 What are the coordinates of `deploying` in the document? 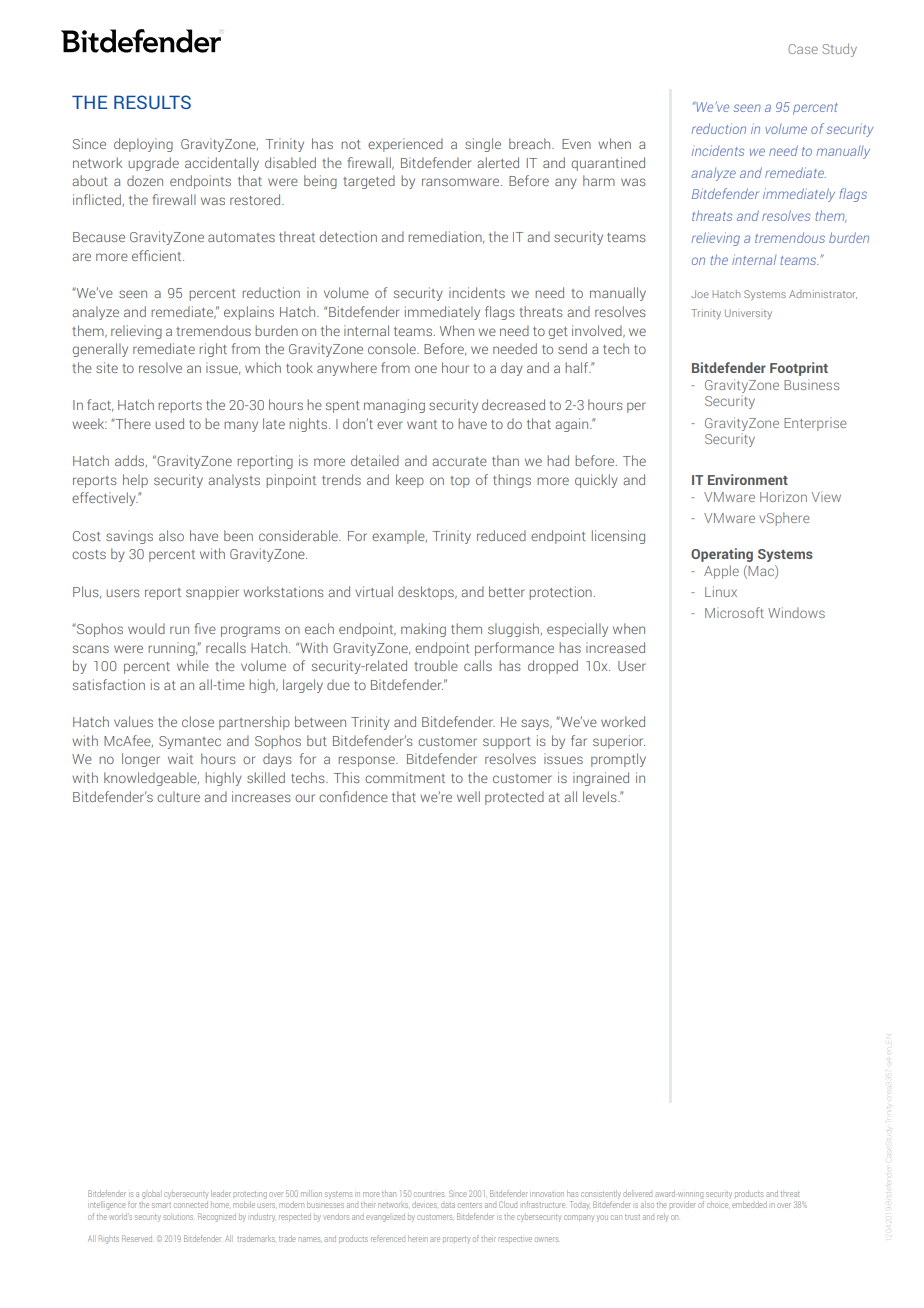 It's located at (143, 145).
